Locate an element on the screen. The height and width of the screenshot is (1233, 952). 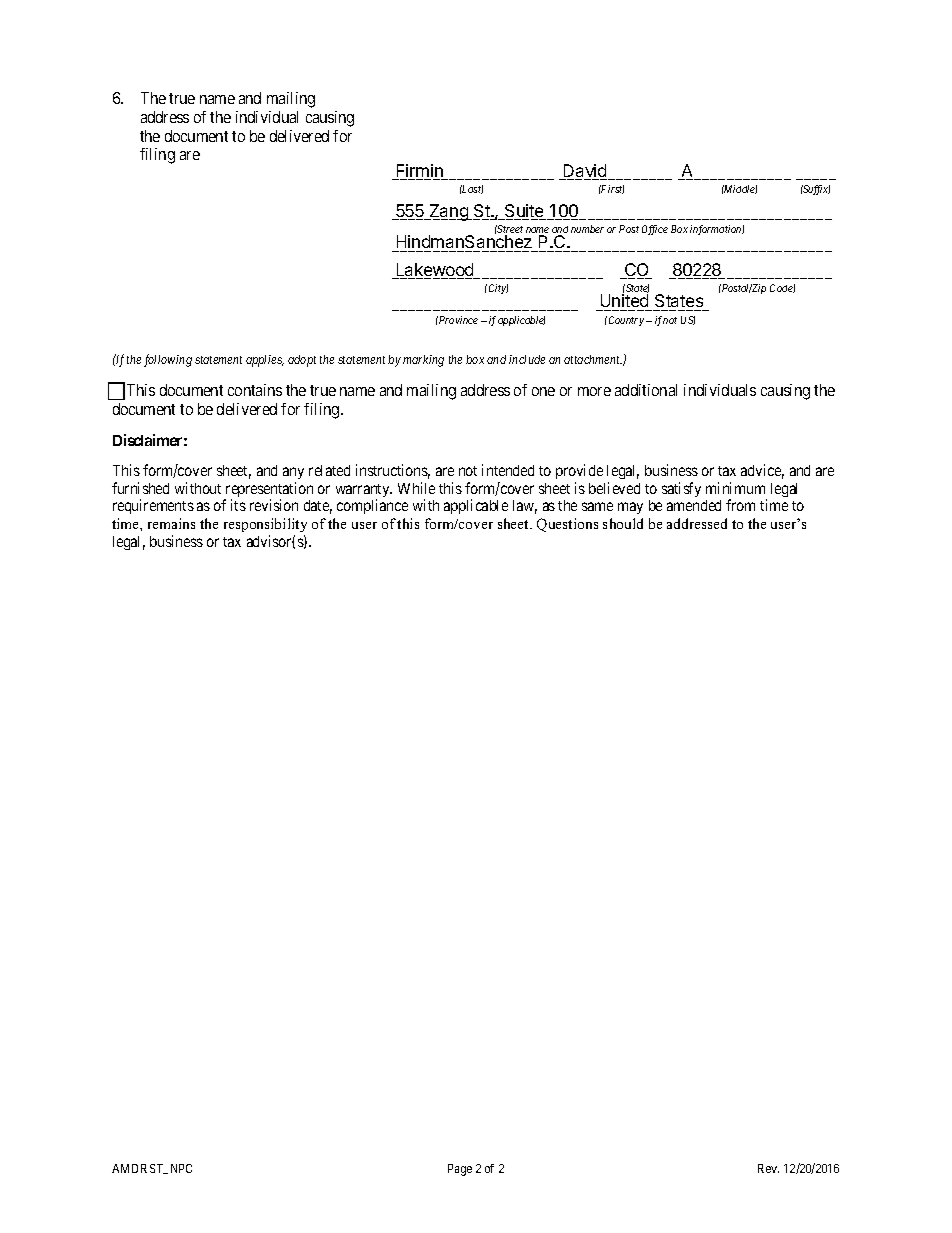
amended is located at coordinates (694, 505).
